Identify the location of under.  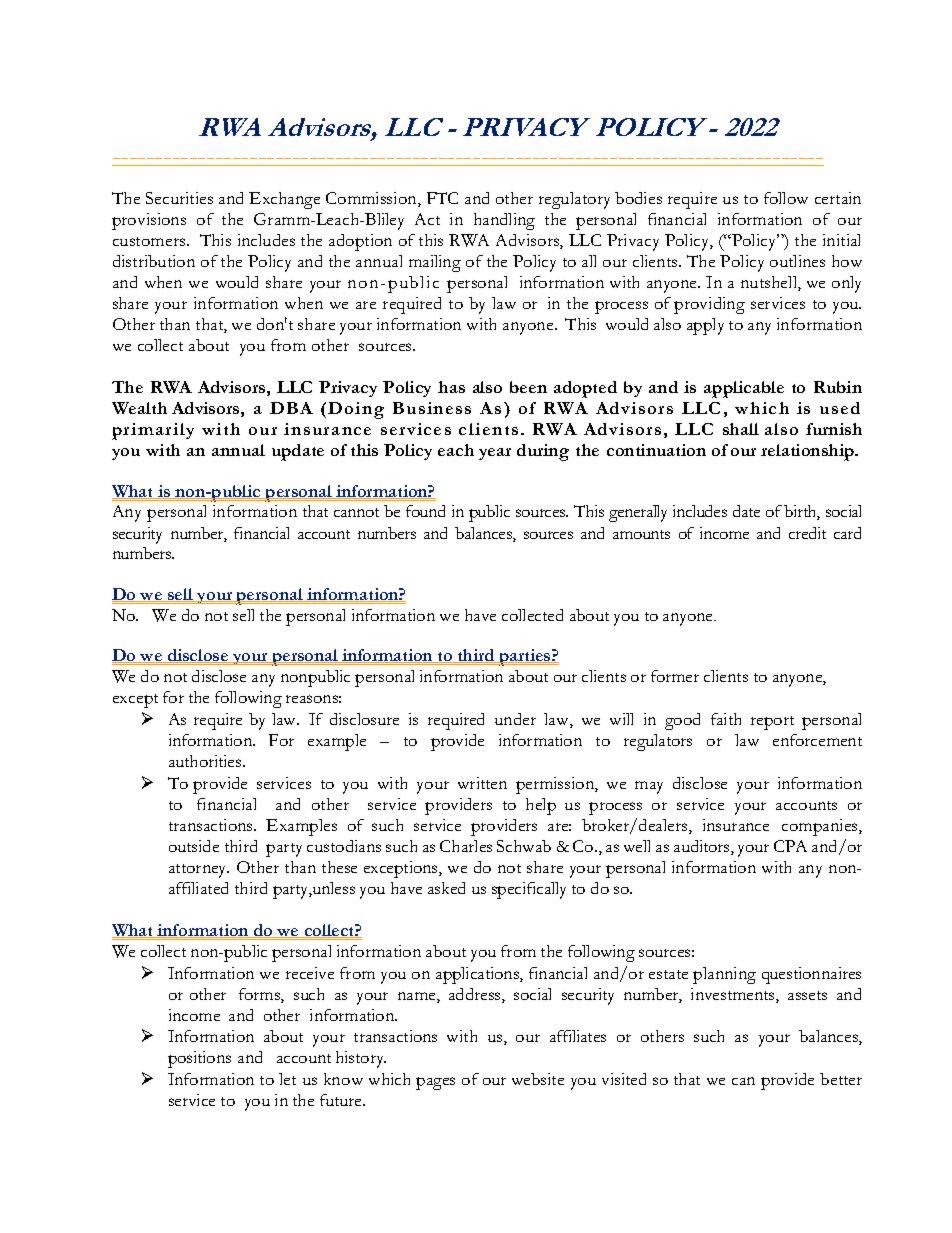
(515, 719).
